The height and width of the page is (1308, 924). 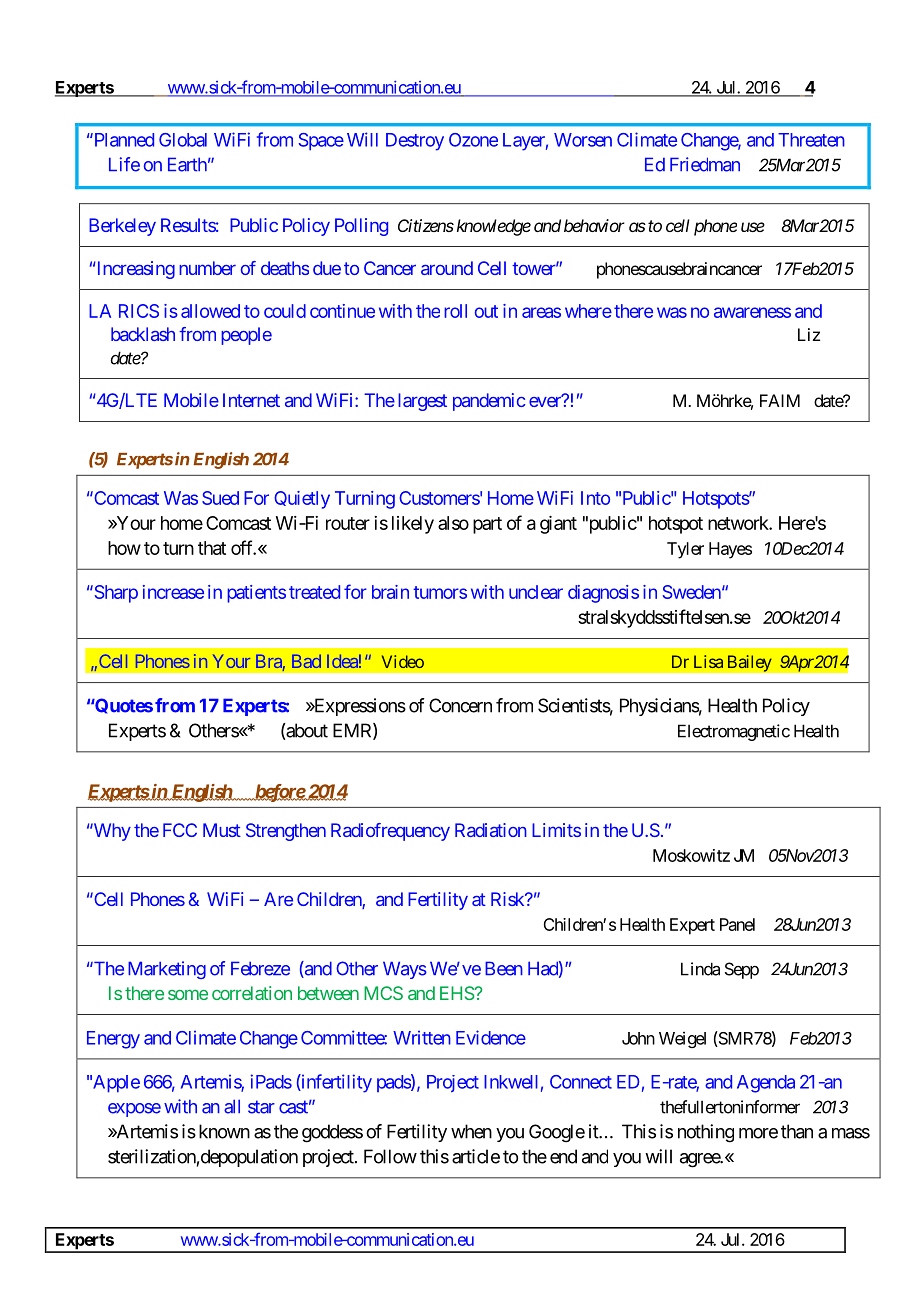 I want to click on Sued, so click(x=220, y=498).
